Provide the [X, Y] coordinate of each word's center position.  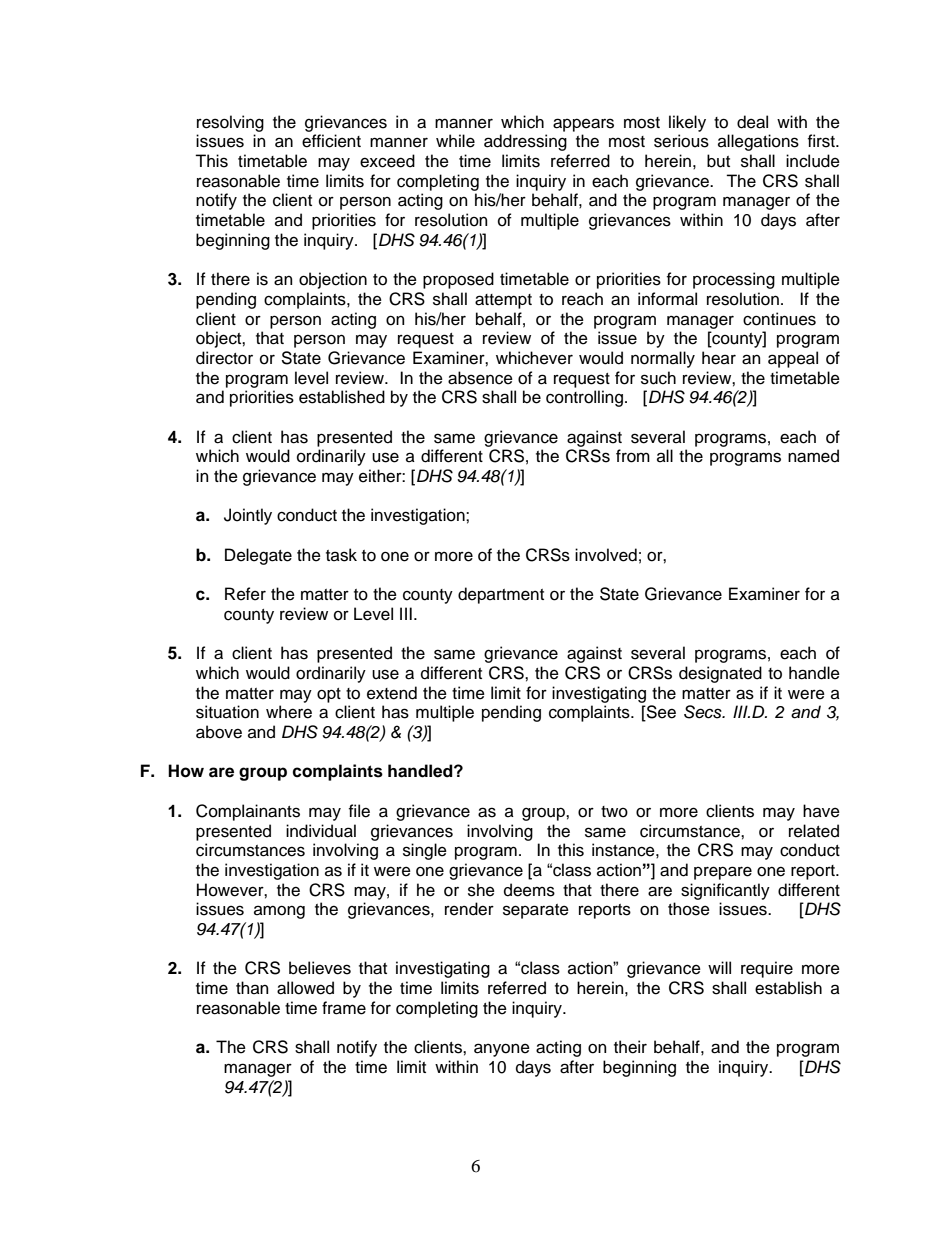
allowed [305, 988]
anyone [502, 1050]
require [767, 969]
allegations [758, 142]
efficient [331, 141]
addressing [525, 142]
